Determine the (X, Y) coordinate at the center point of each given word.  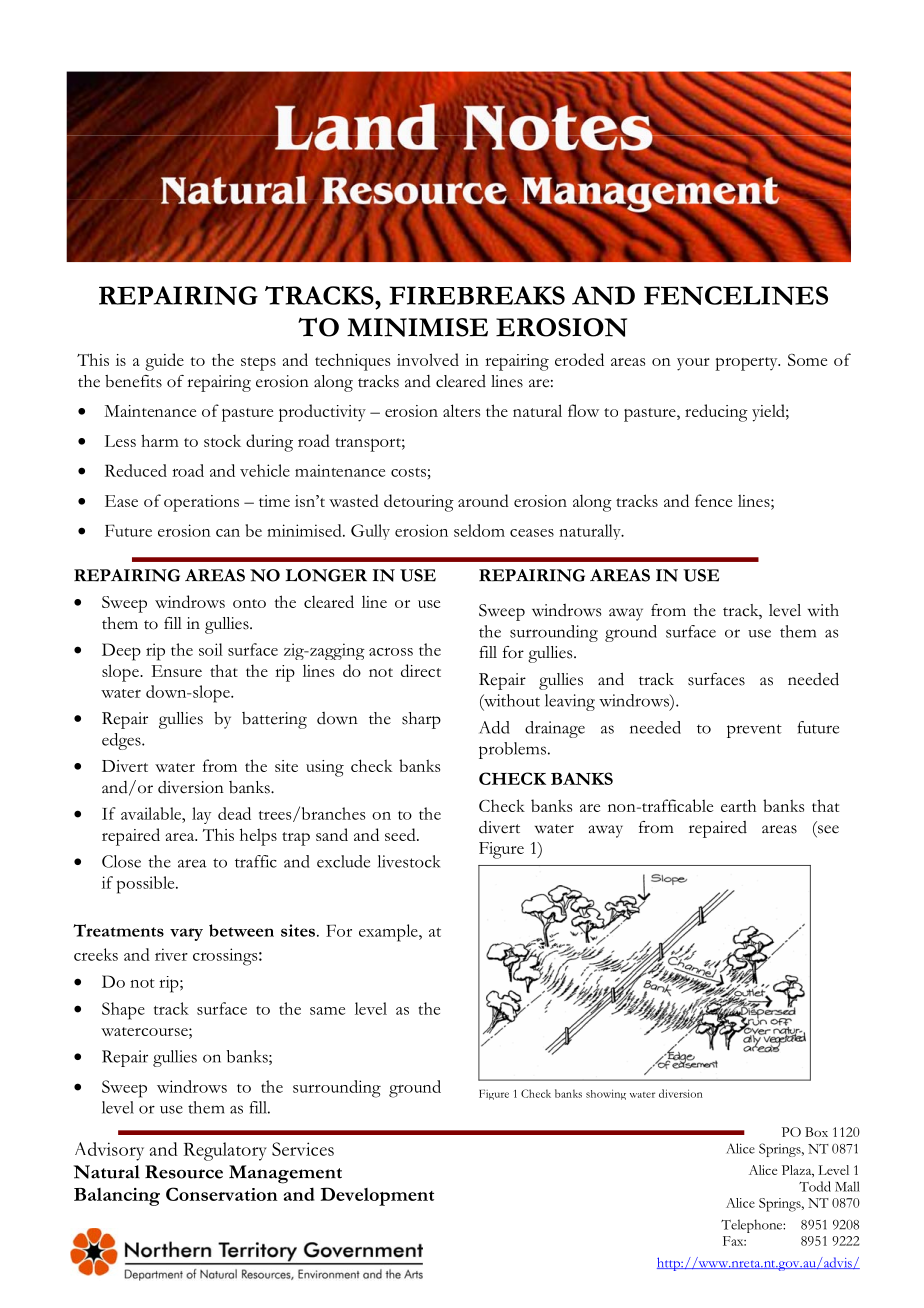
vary (186, 934)
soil (211, 649)
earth (738, 805)
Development (377, 1196)
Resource (184, 1172)
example (389, 933)
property (747, 364)
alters (461, 410)
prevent (754, 731)
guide (164, 362)
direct (421, 670)
